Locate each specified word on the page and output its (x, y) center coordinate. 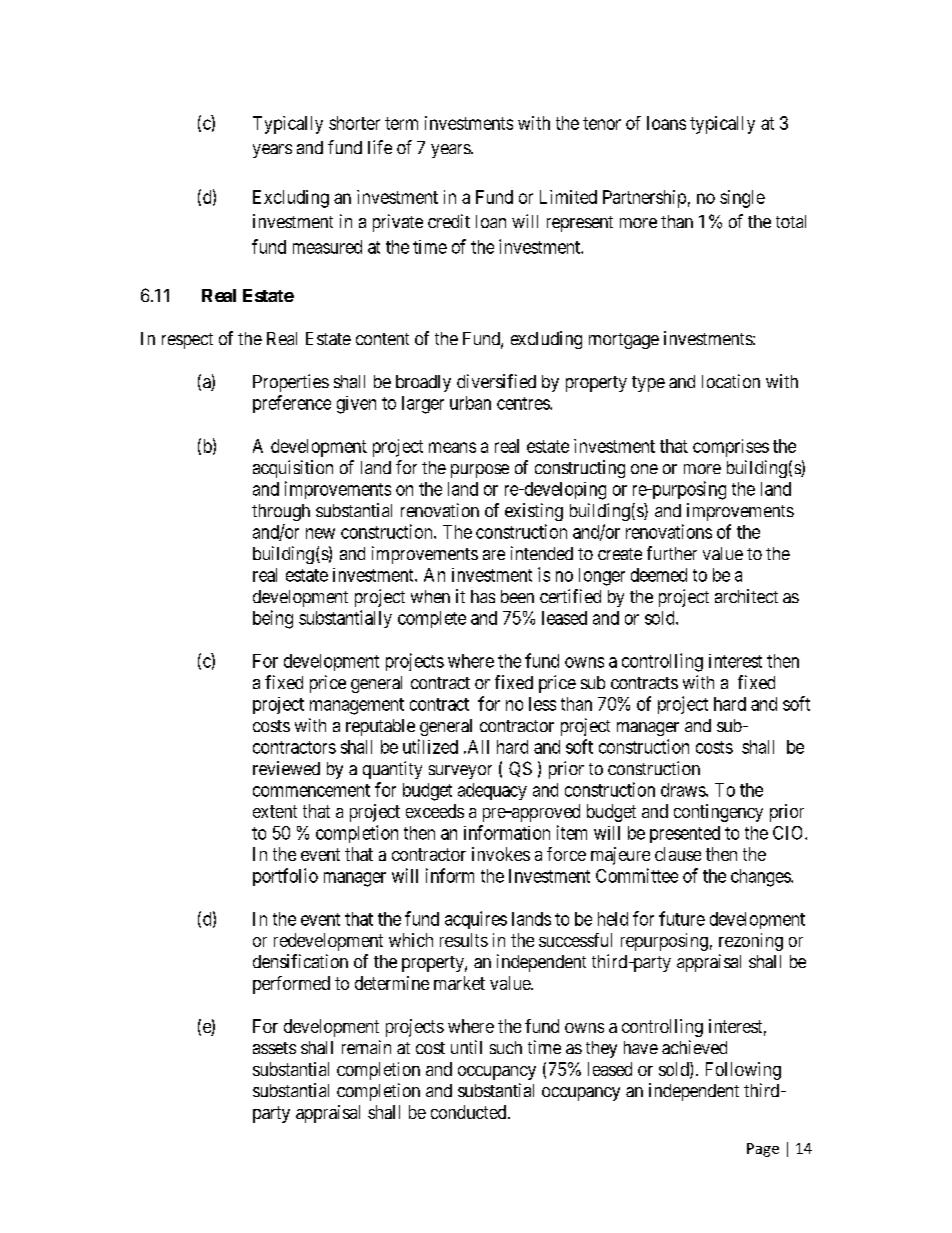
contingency (718, 813)
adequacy (492, 791)
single (742, 199)
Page (763, 1150)
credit (449, 221)
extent (275, 811)
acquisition (293, 469)
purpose (480, 471)
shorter (354, 123)
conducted (470, 1112)
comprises (731, 448)
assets (274, 1048)
